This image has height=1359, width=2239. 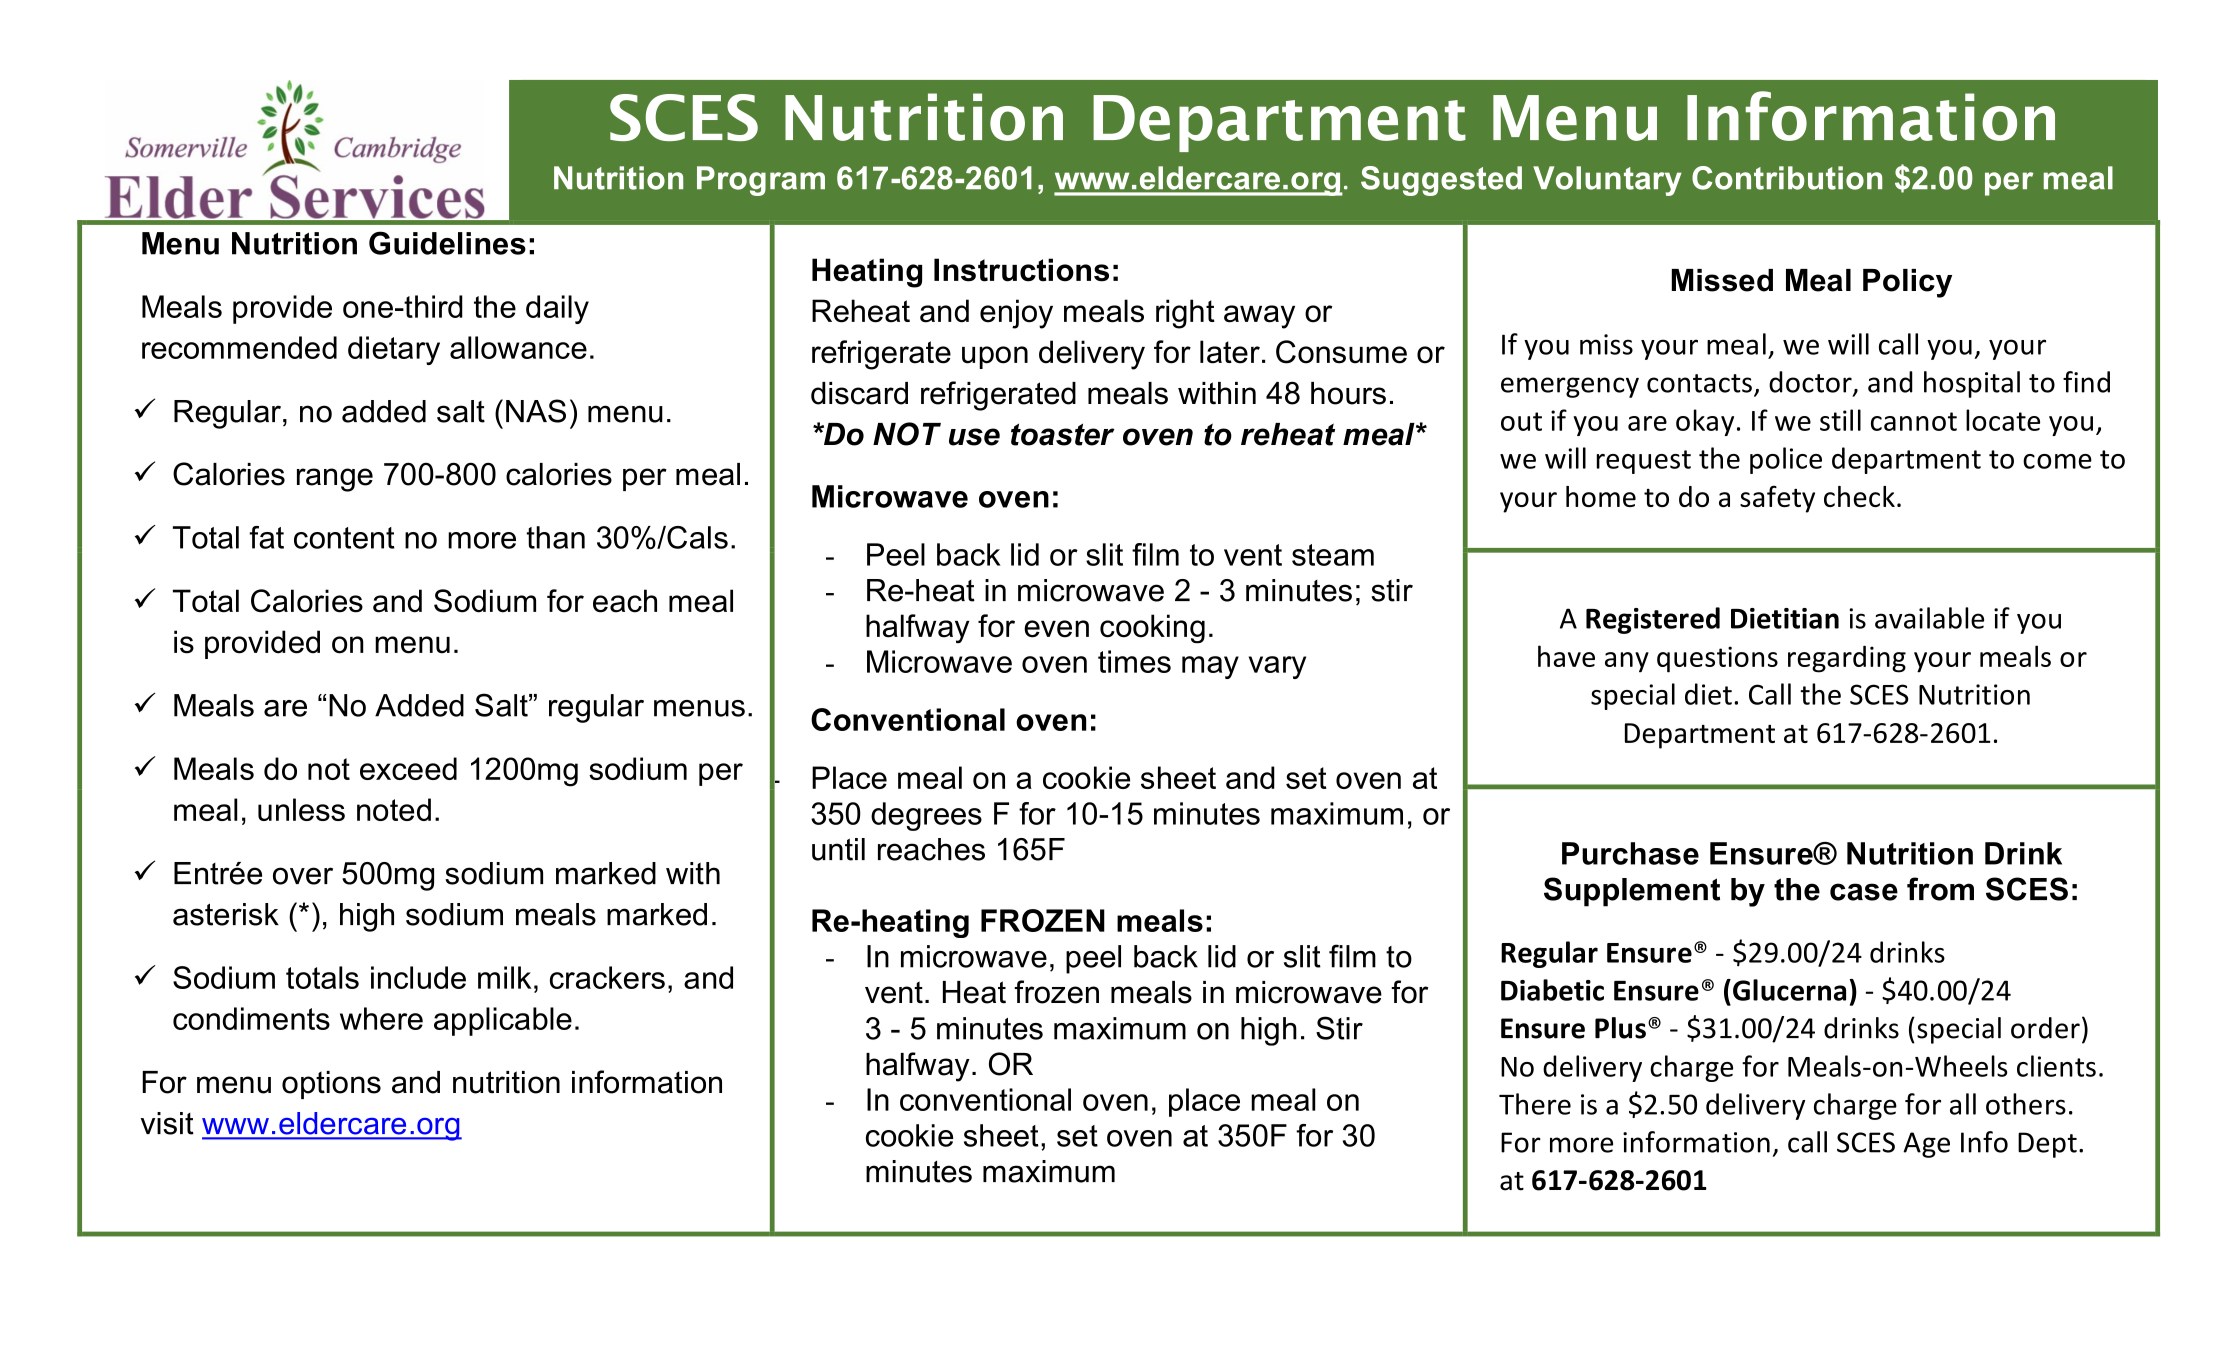 What do you see at coordinates (331, 1085) in the image?
I see `options` at bounding box center [331, 1085].
